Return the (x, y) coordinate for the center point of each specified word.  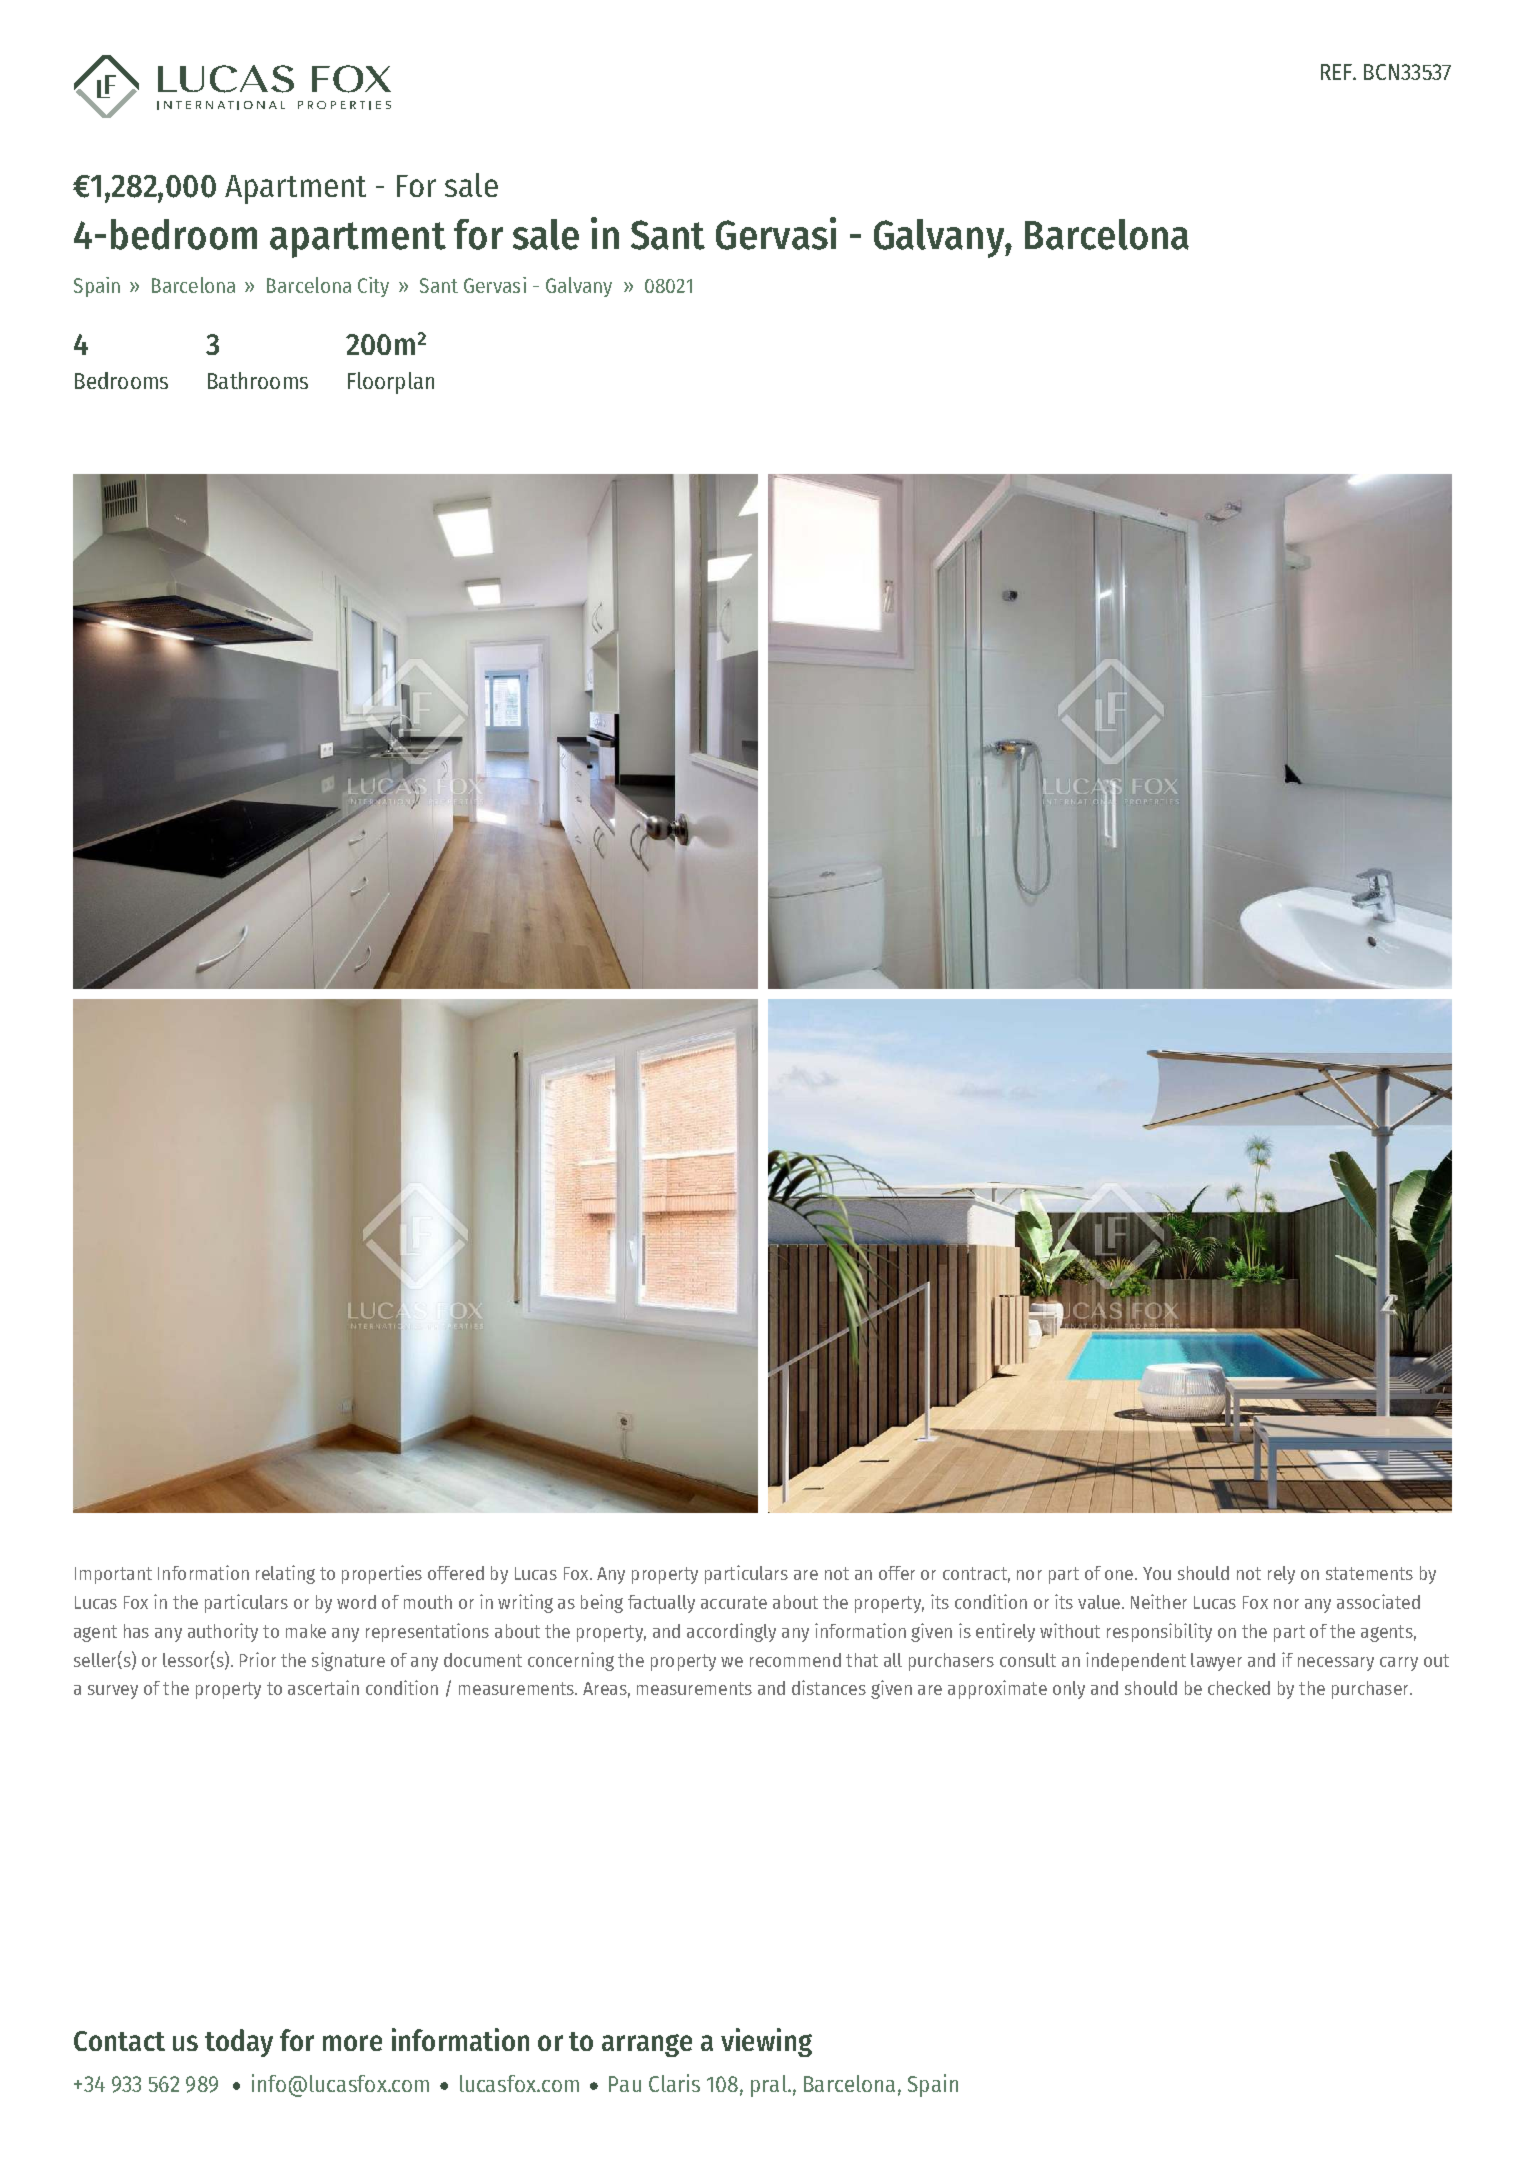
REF (1337, 72)
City (373, 287)
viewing (766, 2042)
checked (1239, 1688)
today (239, 2043)
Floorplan (391, 383)
